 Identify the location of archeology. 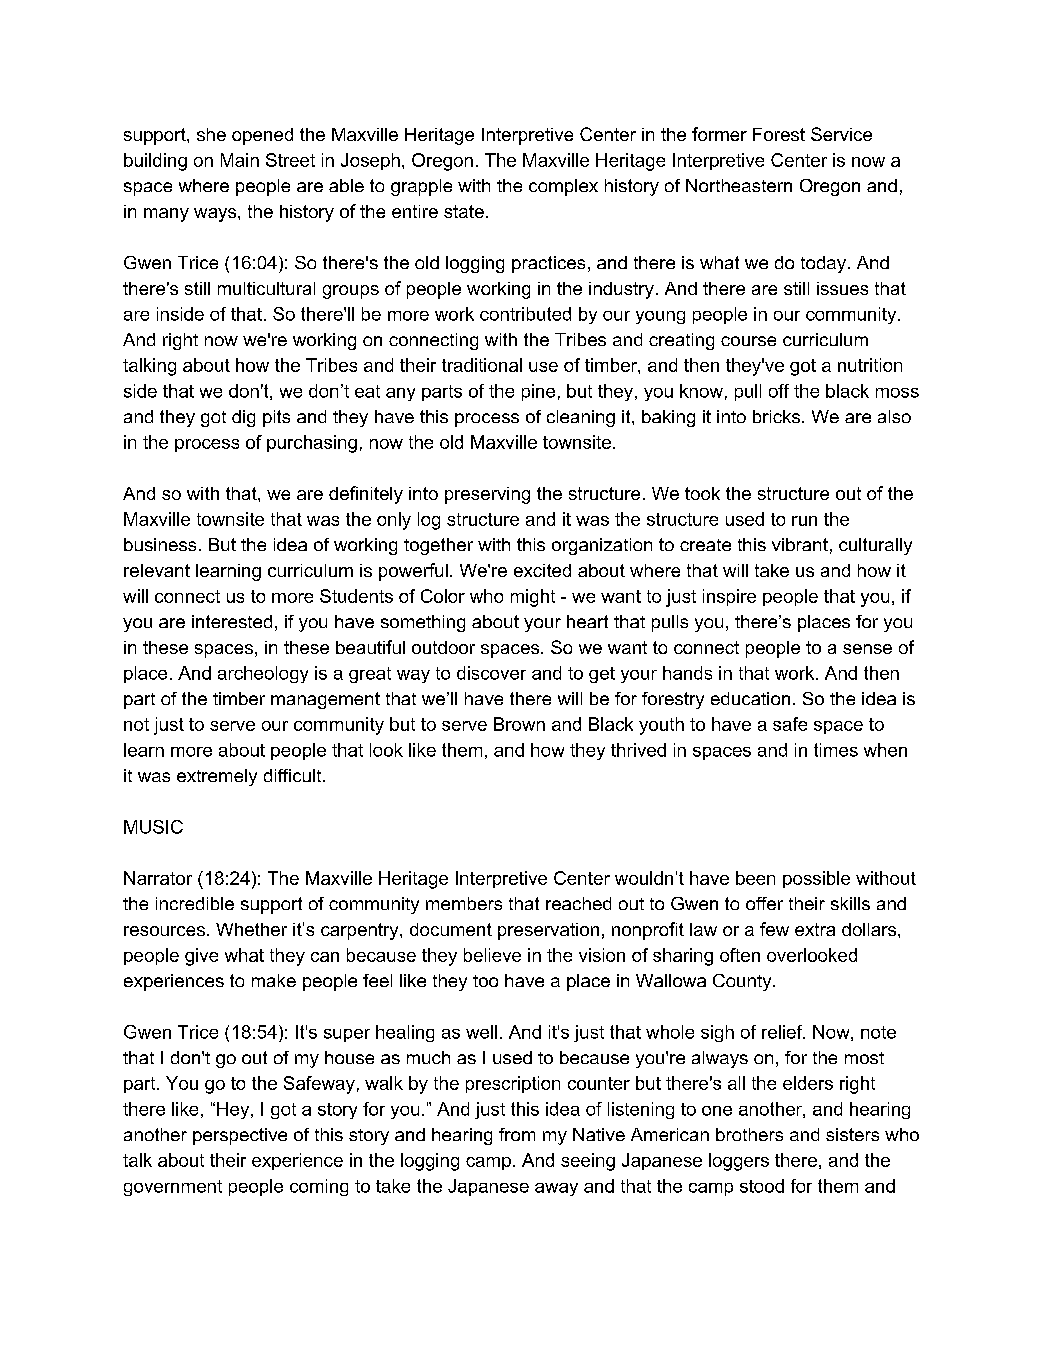
(263, 674).
